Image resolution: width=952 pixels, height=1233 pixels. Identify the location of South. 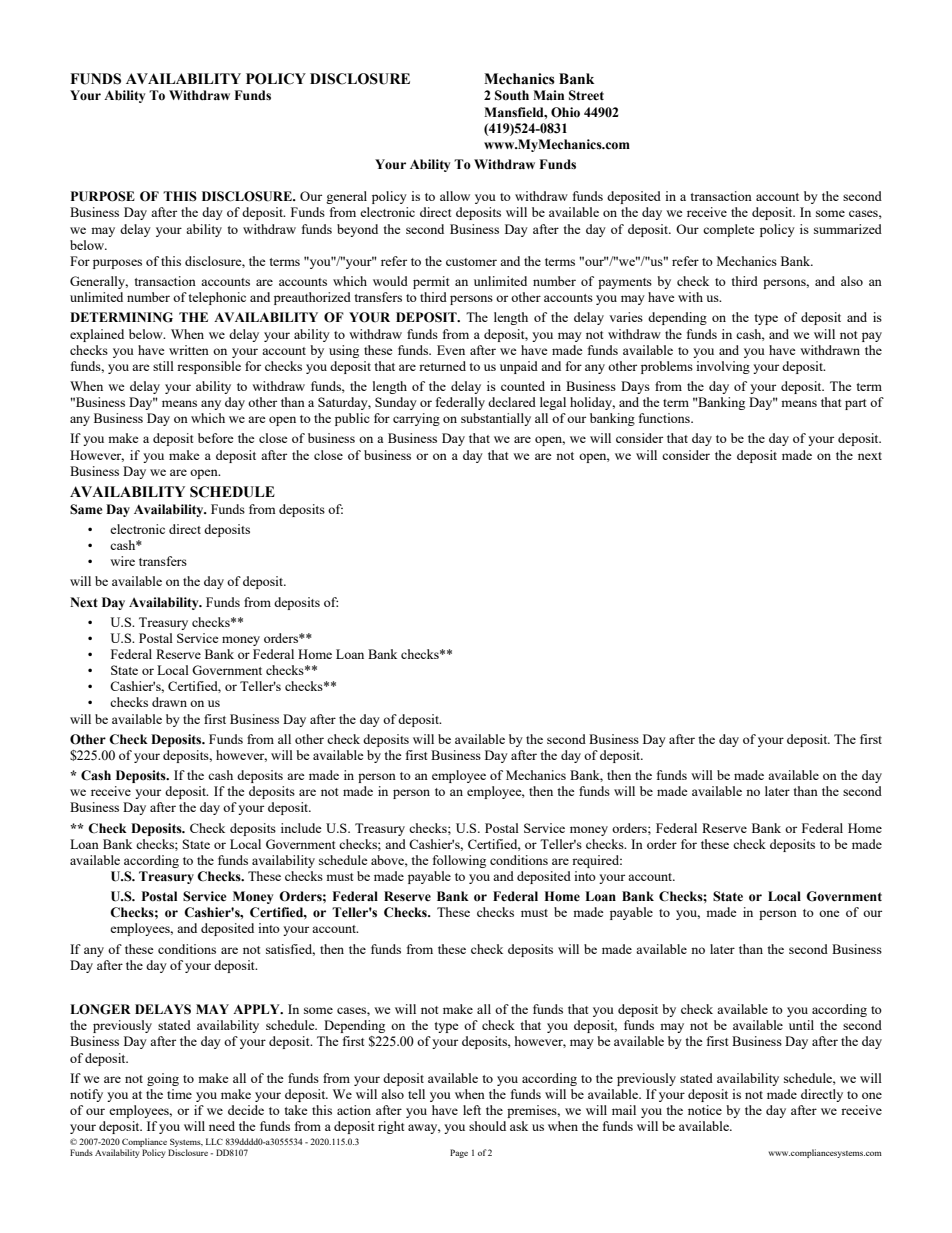
(512, 95).
